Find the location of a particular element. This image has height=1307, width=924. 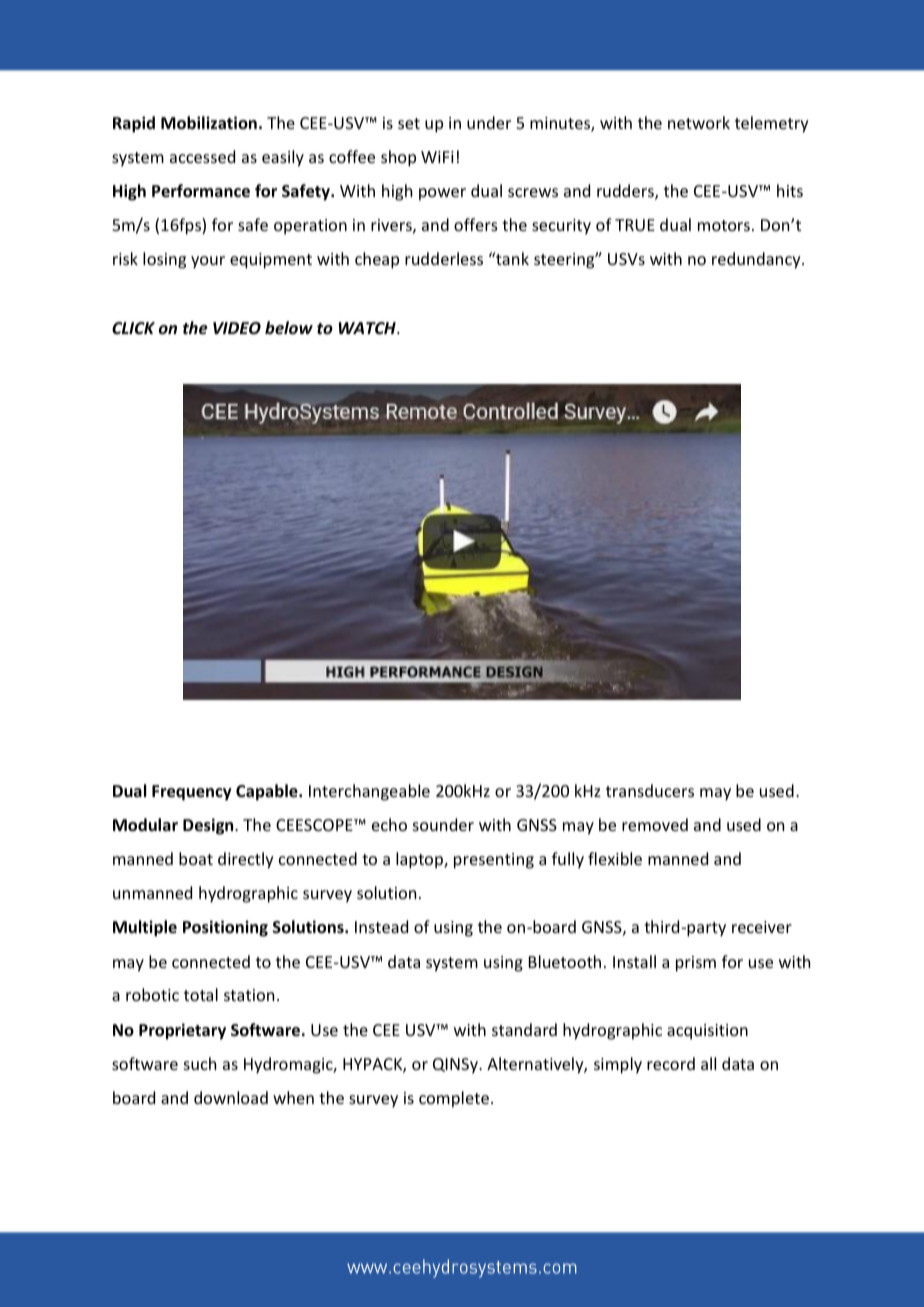

WATCH is located at coordinates (368, 328).
